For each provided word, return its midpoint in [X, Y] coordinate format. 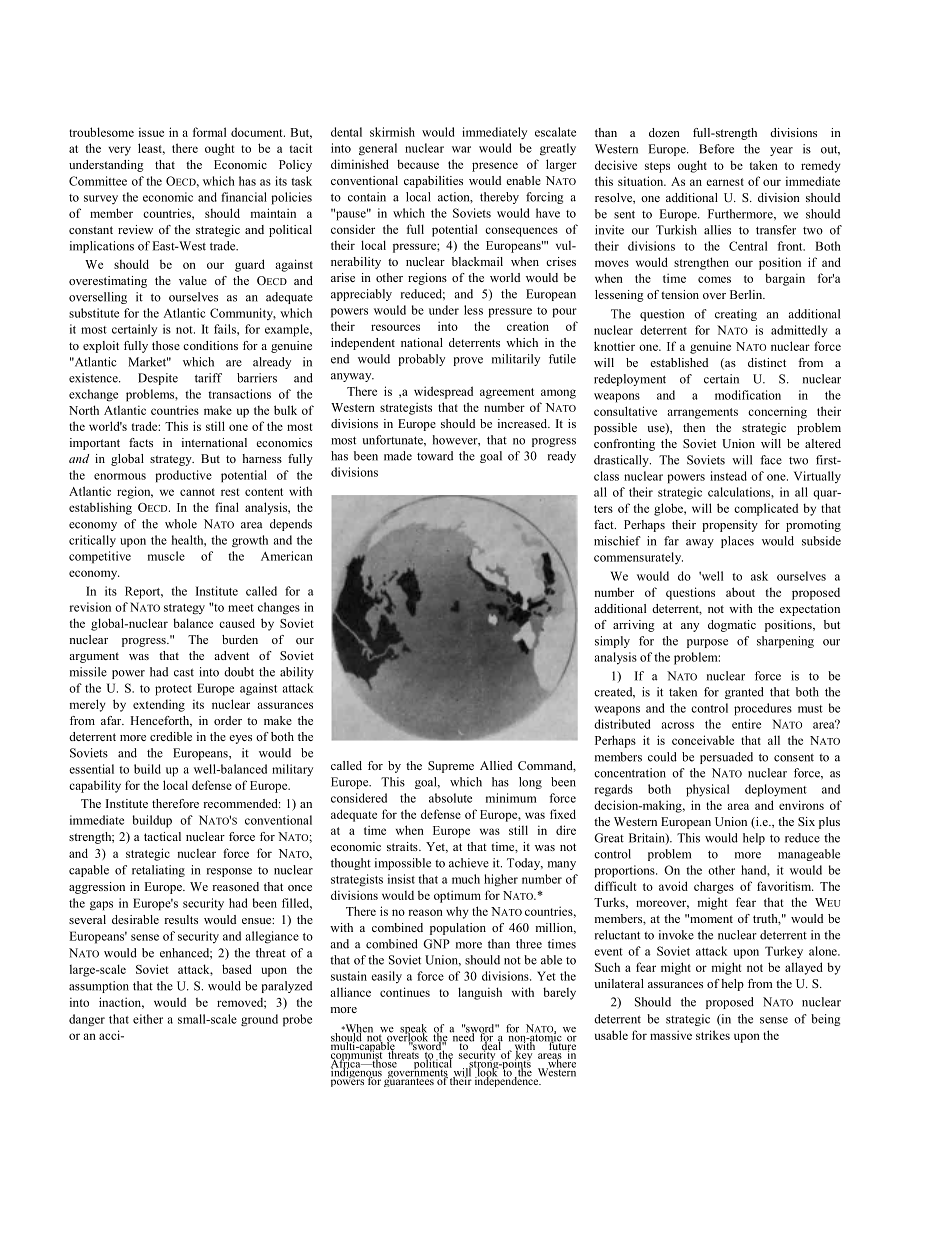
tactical [162, 836]
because [418, 164]
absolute [450, 798]
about [740, 592]
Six [806, 821]
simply [612, 642]
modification [748, 395]
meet [241, 608]
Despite [158, 379]
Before [716, 149]
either [148, 1019]
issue [151, 132]
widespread [443, 392]
